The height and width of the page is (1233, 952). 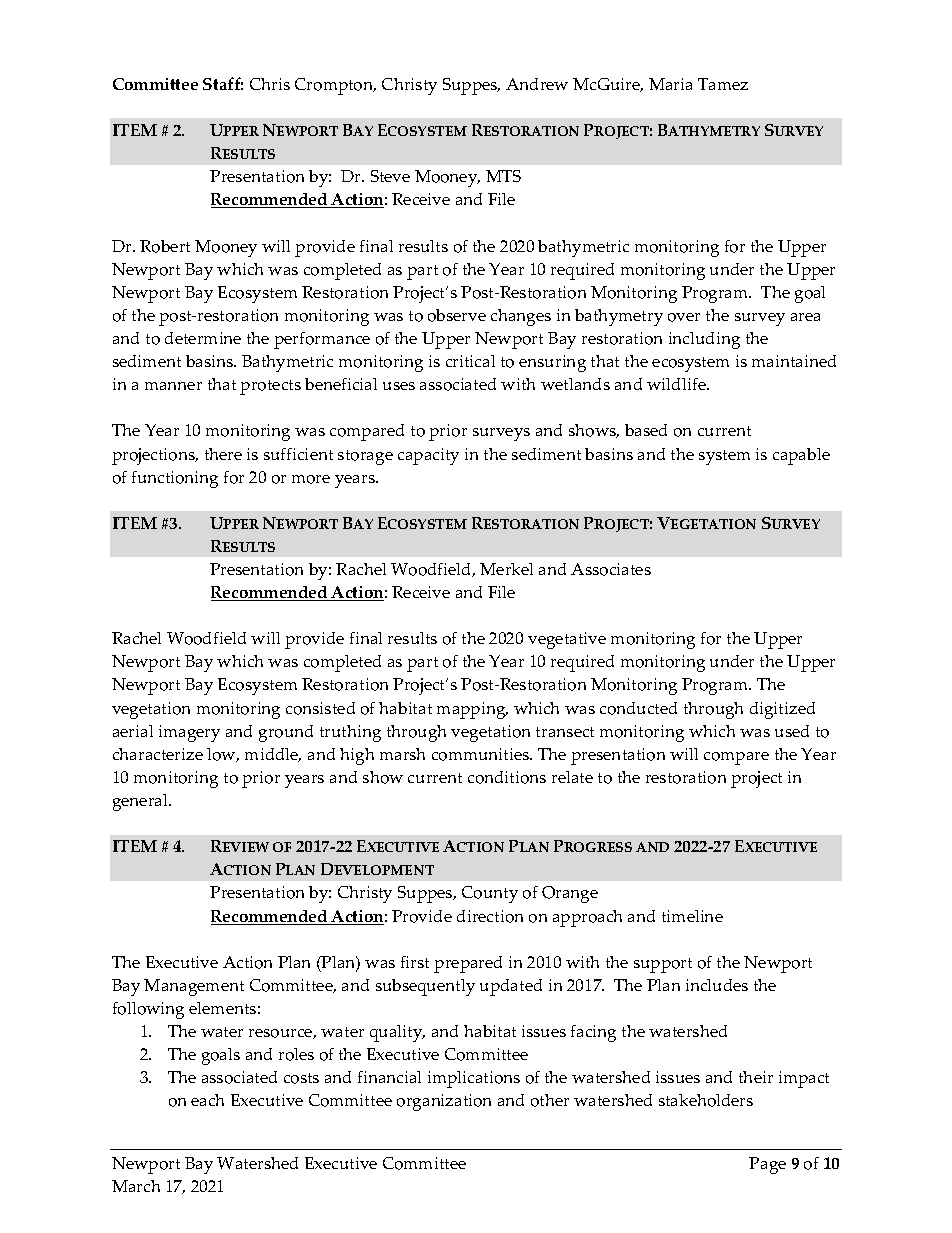 What do you see at coordinates (194, 987) in the page?
I see `Management` at bounding box center [194, 987].
